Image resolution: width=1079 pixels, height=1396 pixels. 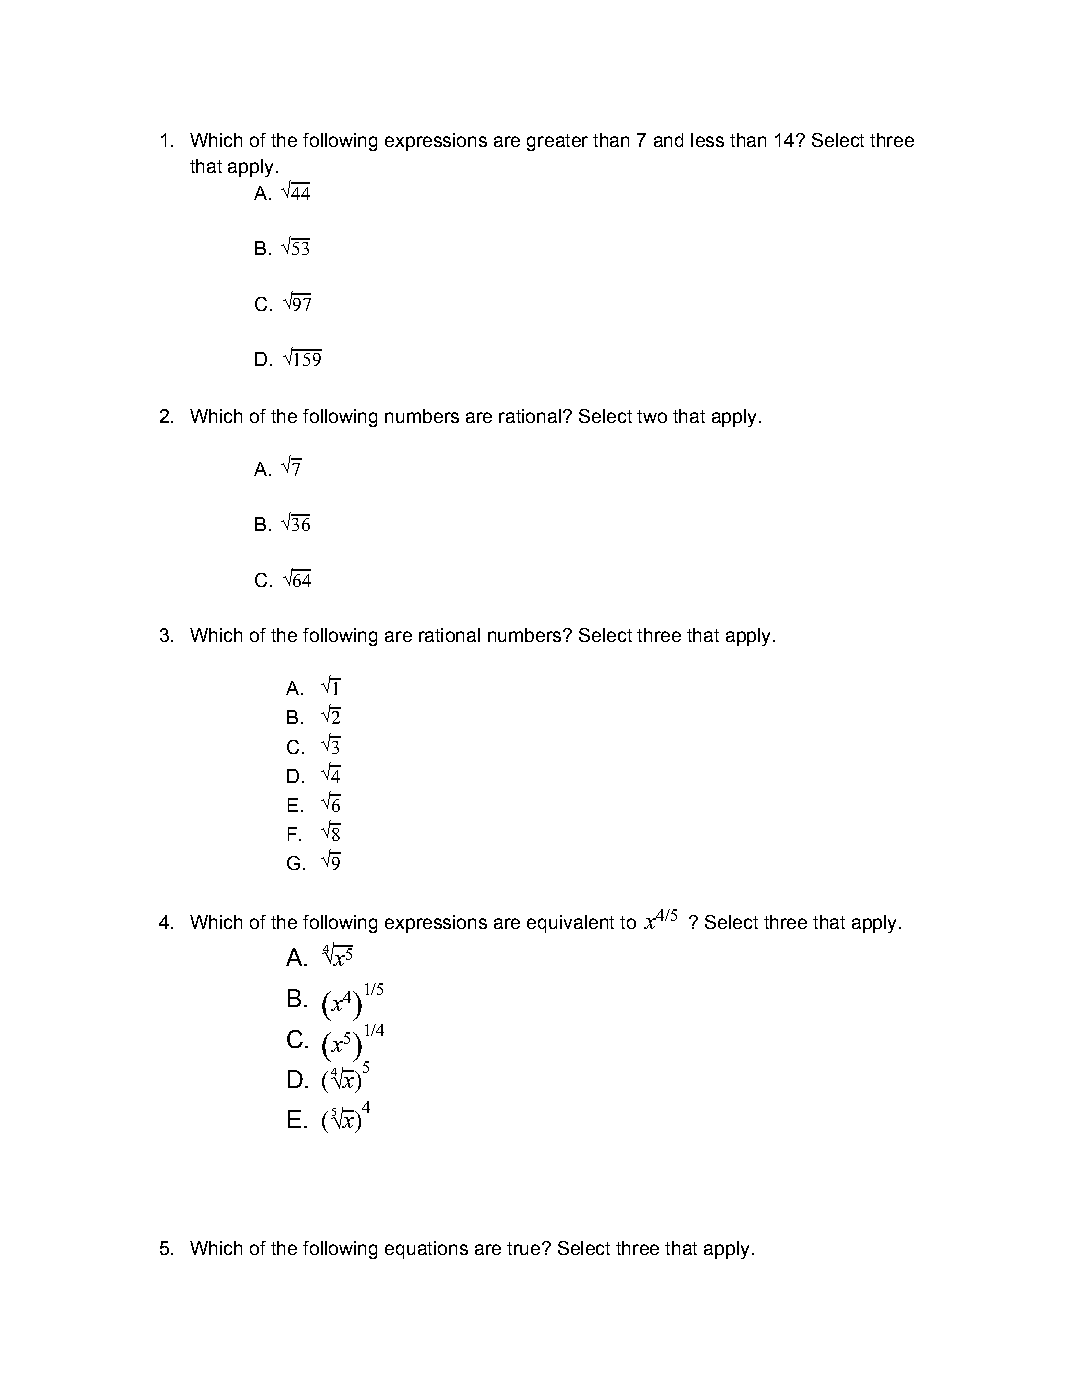 I want to click on two, so click(x=652, y=416).
